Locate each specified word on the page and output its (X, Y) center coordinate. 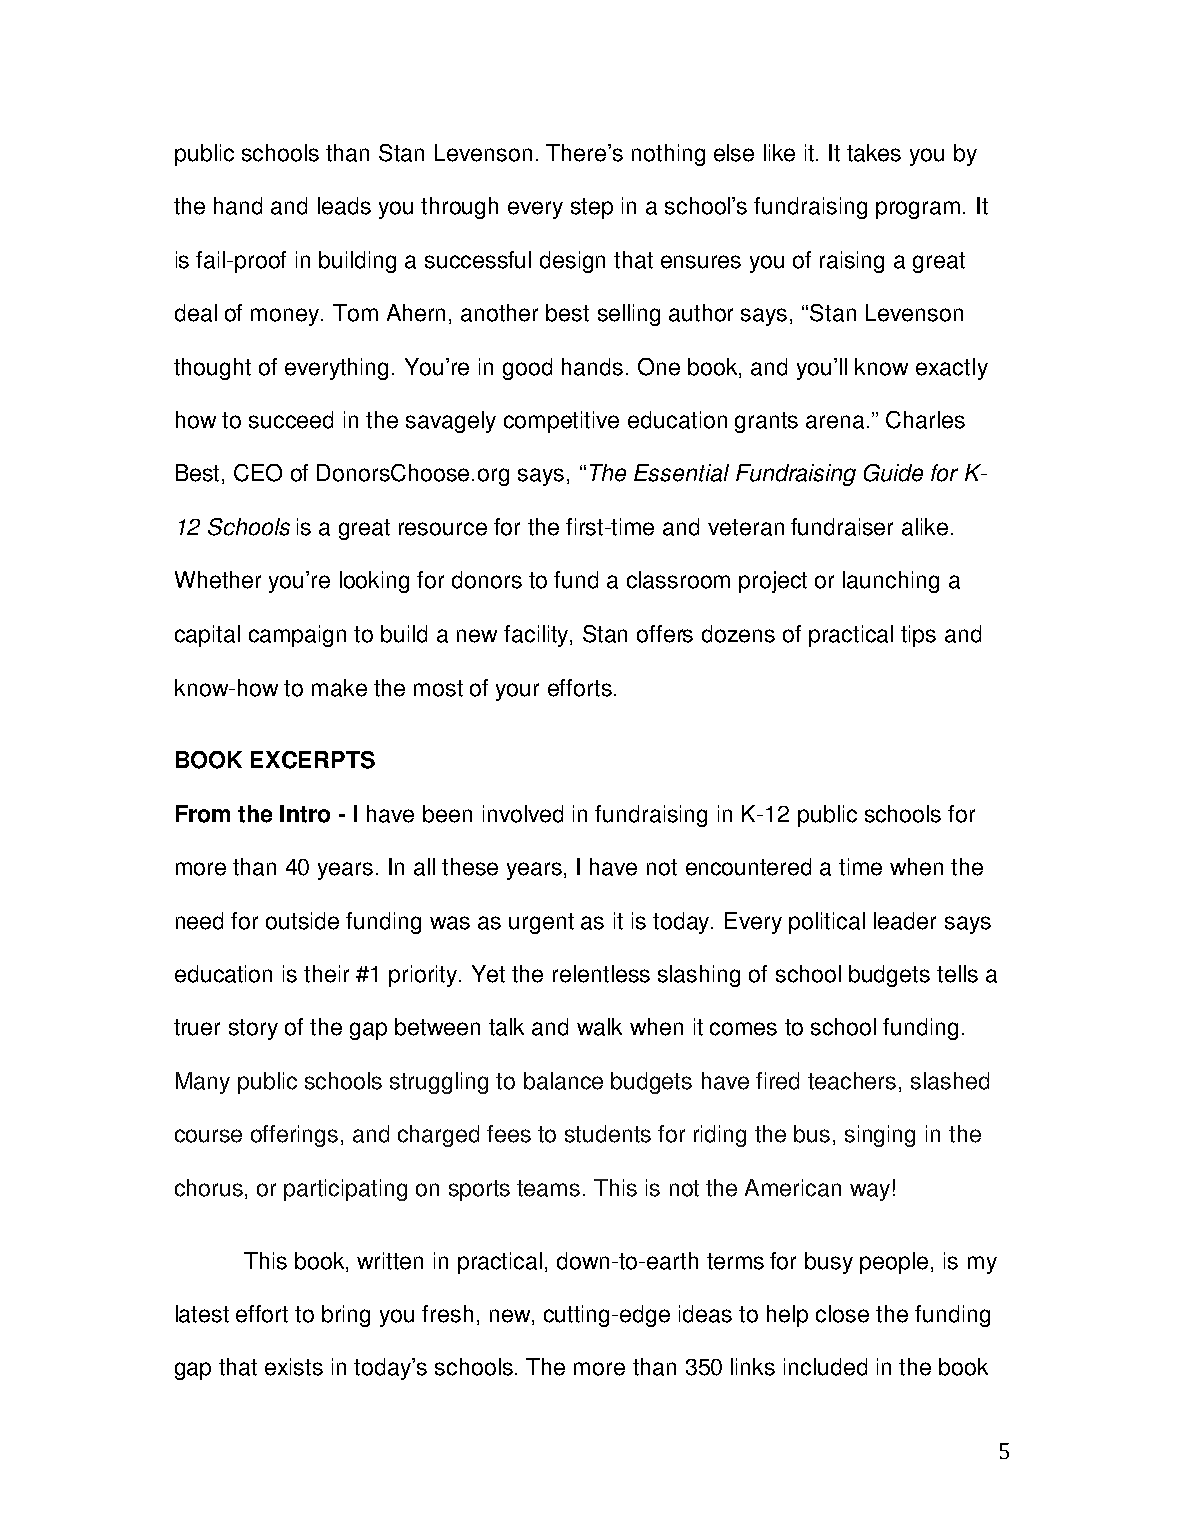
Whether (218, 580)
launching (891, 582)
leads (344, 206)
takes (874, 153)
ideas (705, 1314)
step (592, 208)
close (842, 1314)
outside (302, 921)
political (827, 923)
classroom (678, 580)
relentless (601, 974)
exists (294, 1367)
